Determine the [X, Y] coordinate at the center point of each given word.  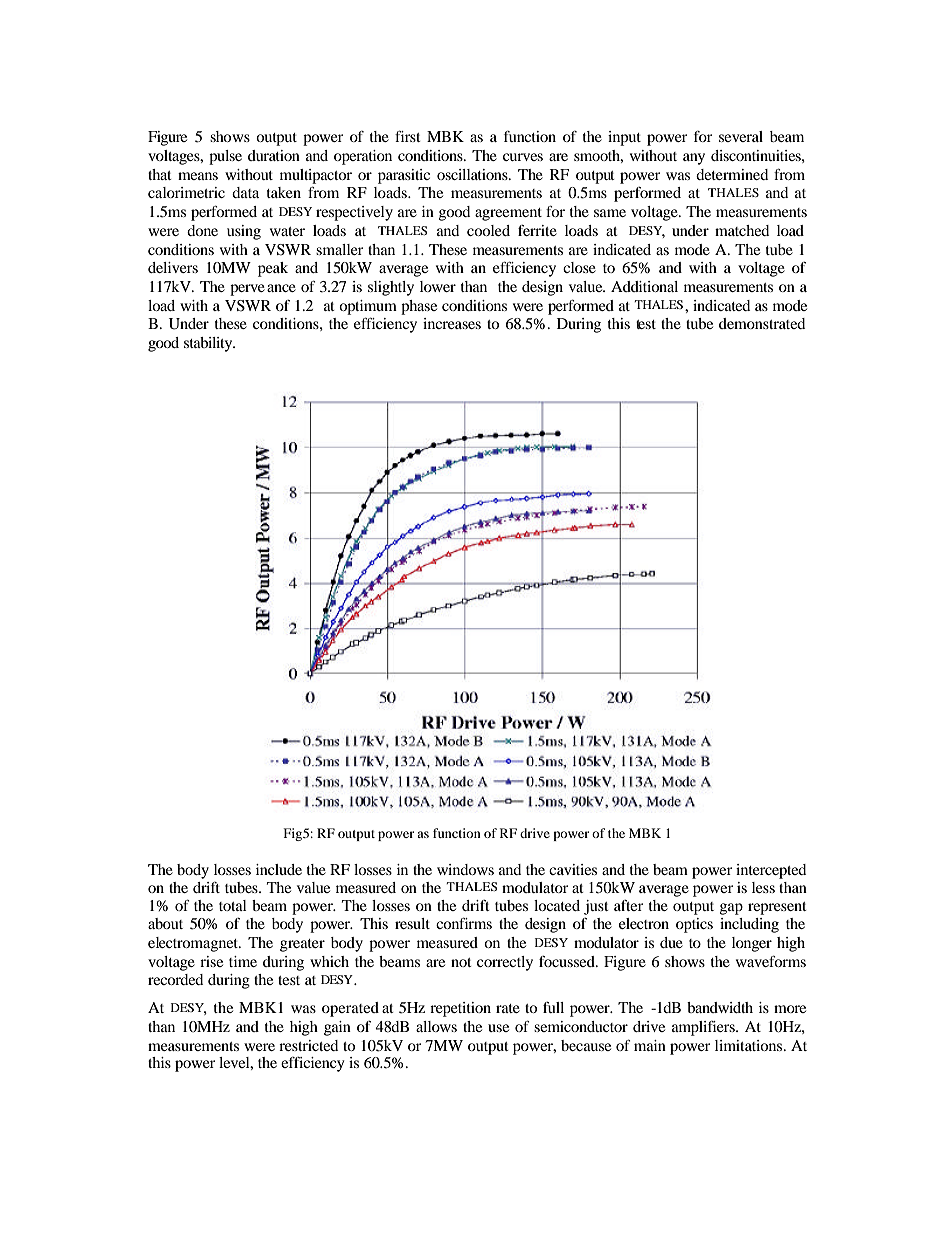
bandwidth [720, 1007]
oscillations [473, 174]
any [694, 159]
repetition [460, 1009]
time [243, 961]
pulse [225, 157]
